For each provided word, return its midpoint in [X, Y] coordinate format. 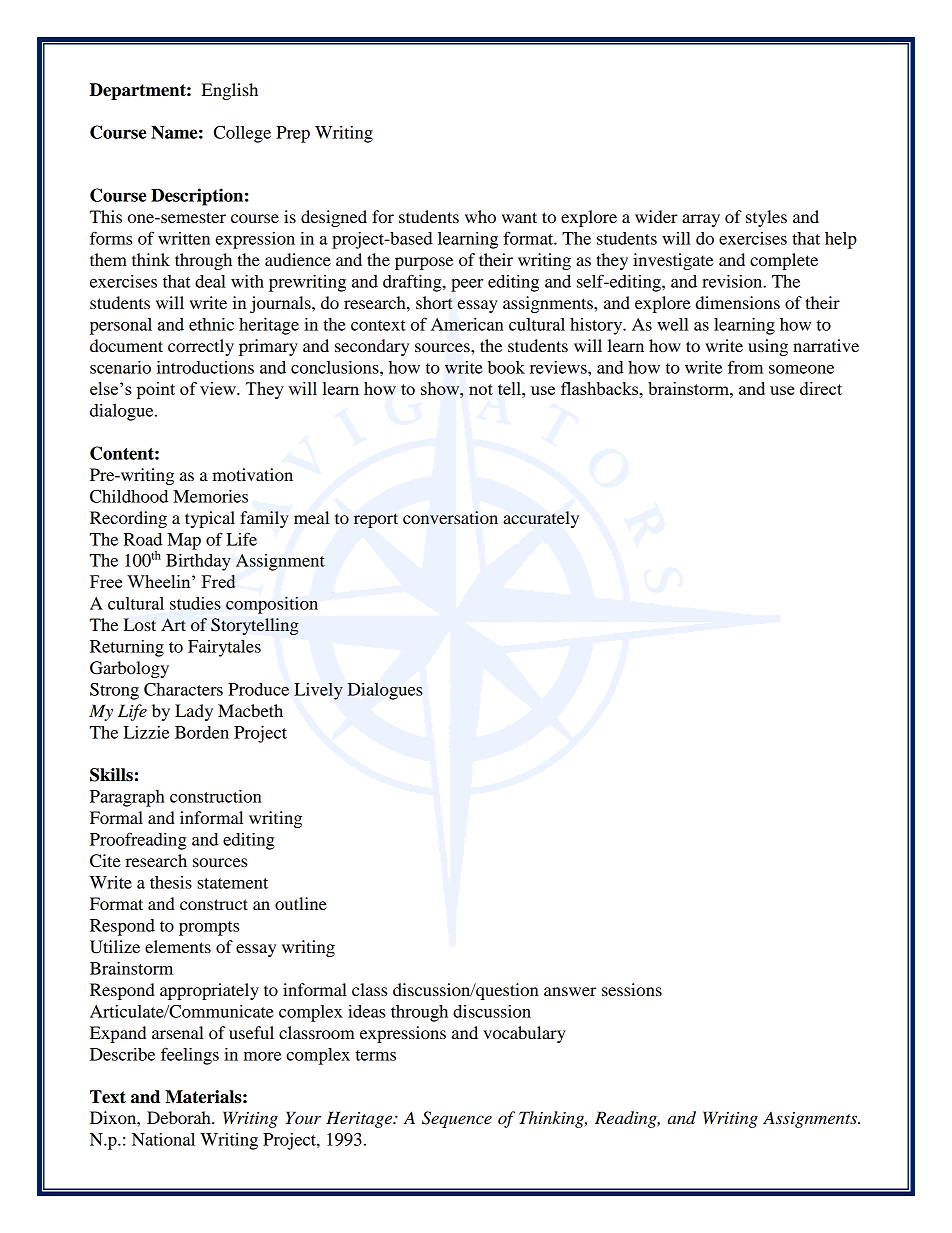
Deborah [180, 1117]
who [480, 216]
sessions [632, 989]
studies [195, 603]
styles [766, 218]
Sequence [457, 1119]
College [242, 134]
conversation [450, 517]
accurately [541, 519]
